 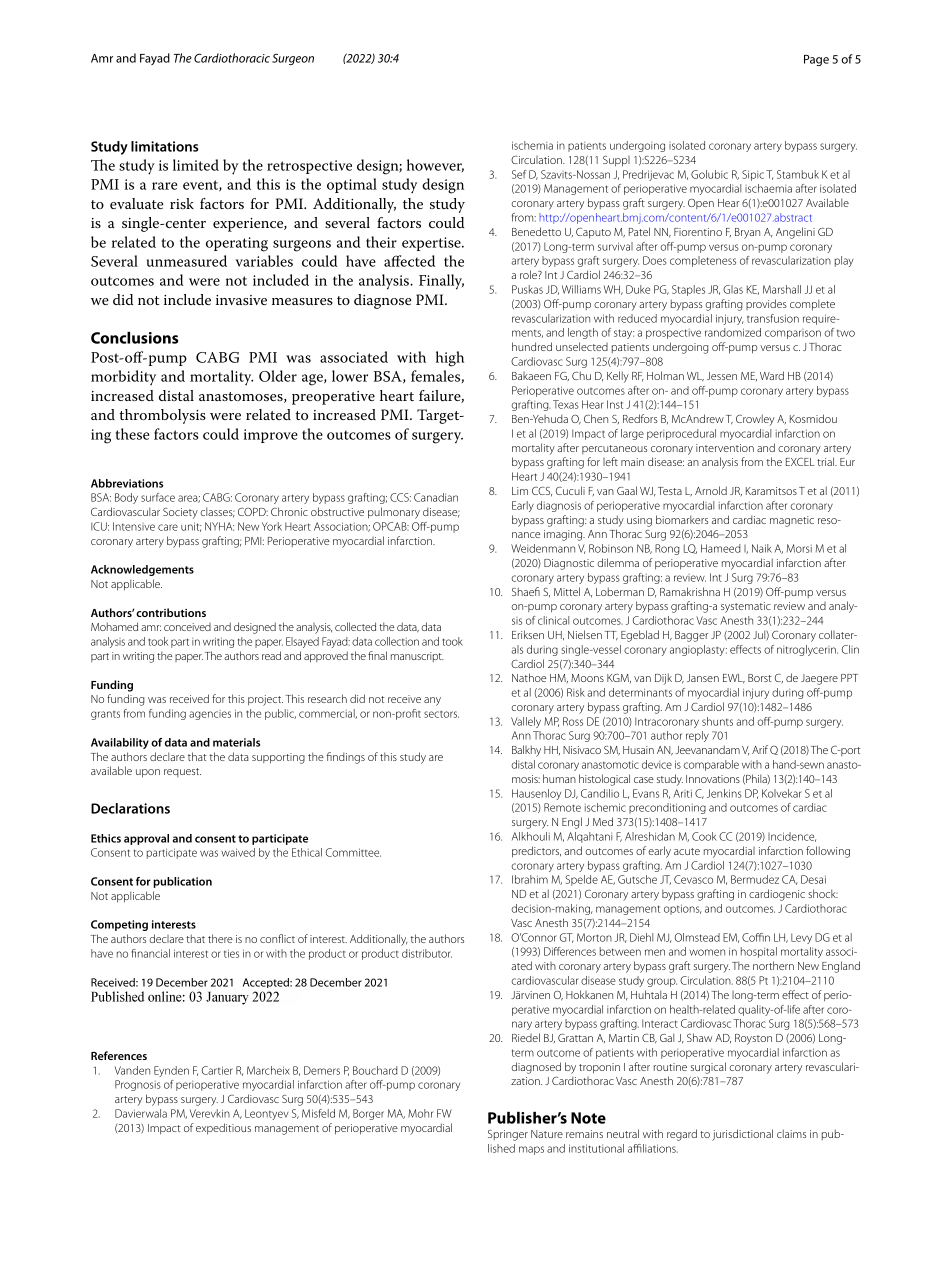 What do you see at coordinates (536, 852) in the screenshot?
I see `predictors` at bounding box center [536, 852].
